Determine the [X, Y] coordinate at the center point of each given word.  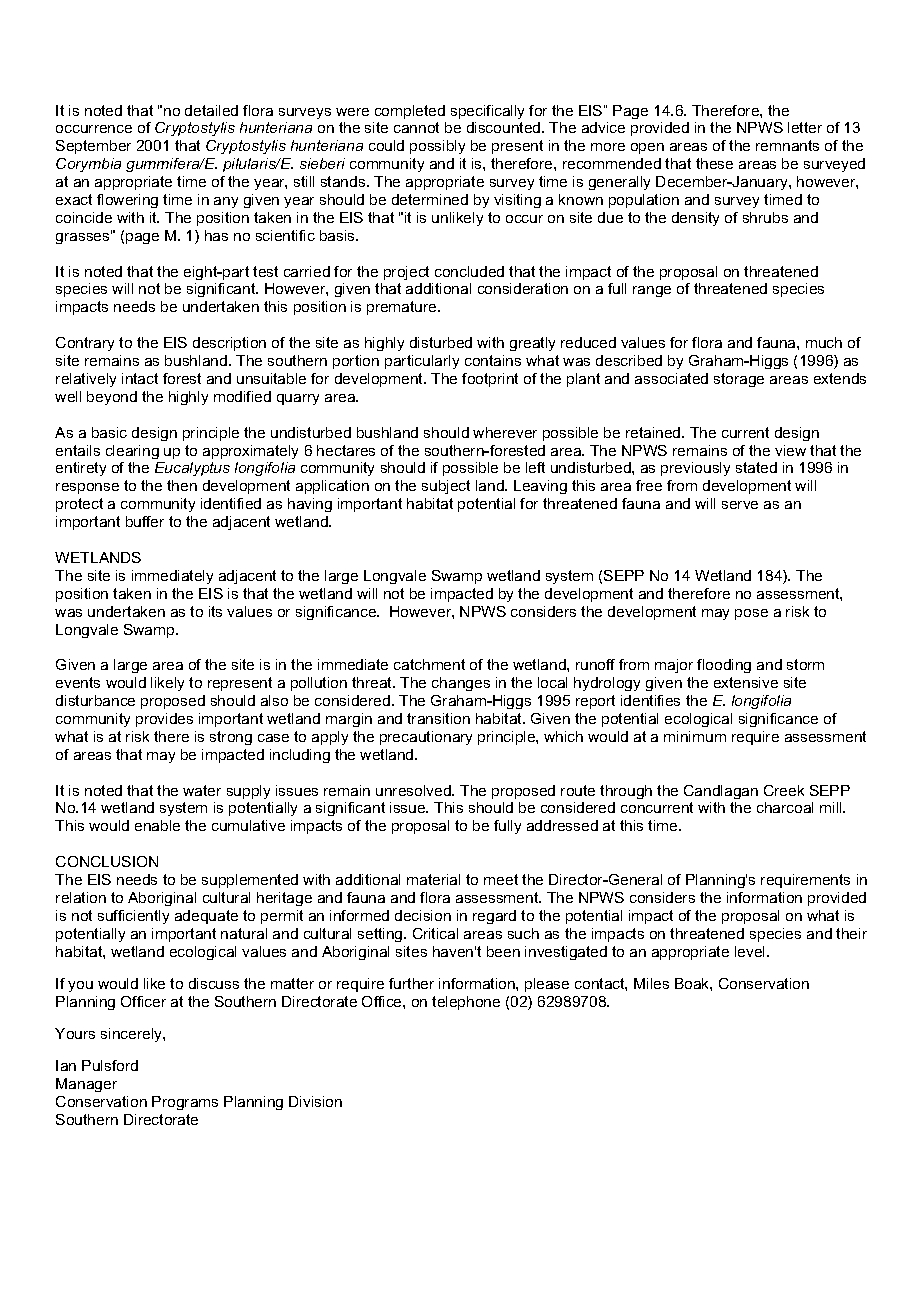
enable [157, 825]
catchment [429, 664]
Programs [185, 1103]
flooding [724, 666]
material [433, 879]
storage [739, 380]
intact [140, 378]
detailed [211, 110]
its [215, 611]
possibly [437, 147]
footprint [490, 380]
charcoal [785, 807]
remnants [787, 145]
